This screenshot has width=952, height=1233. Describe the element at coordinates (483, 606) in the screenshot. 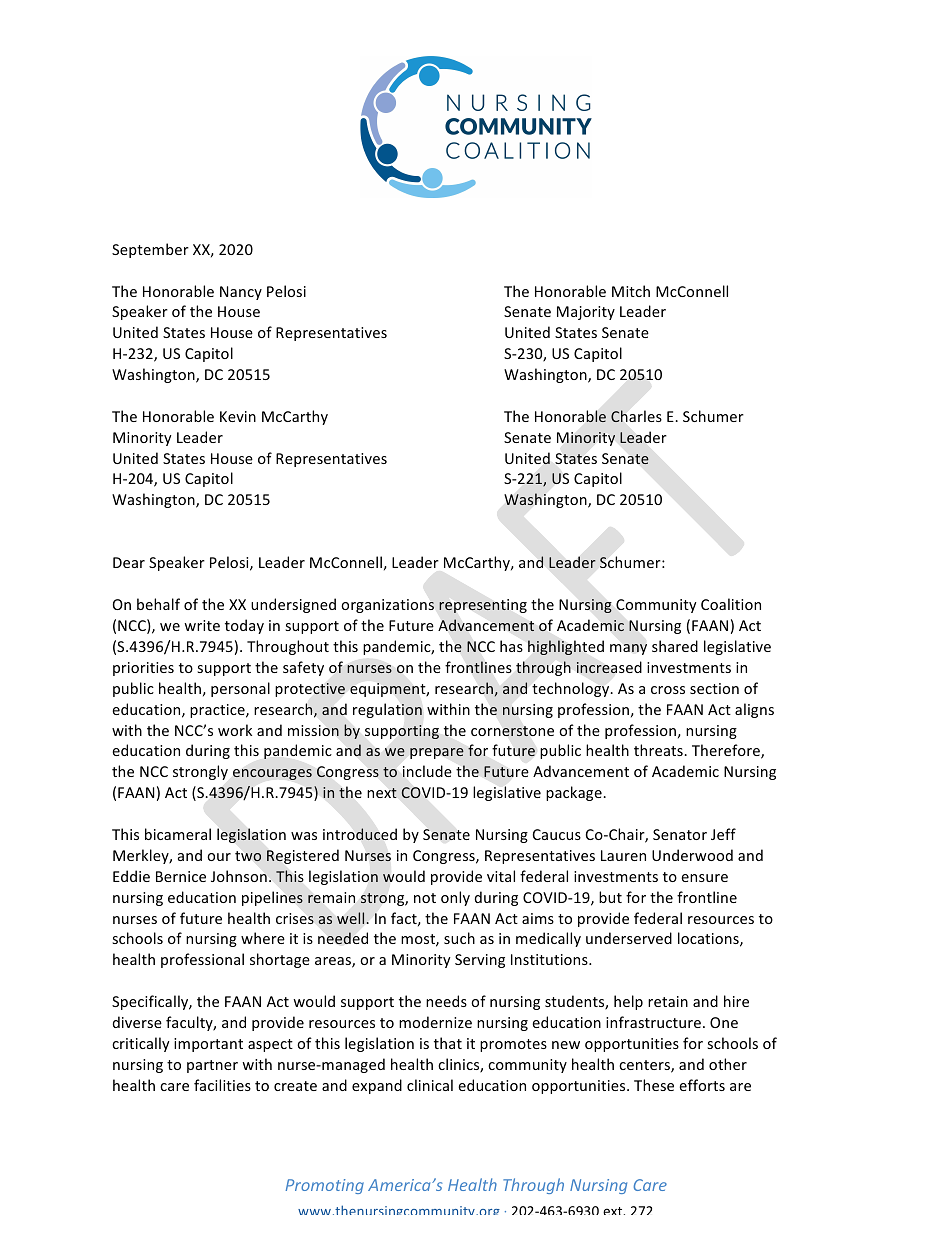

I see `representing` at that location.
